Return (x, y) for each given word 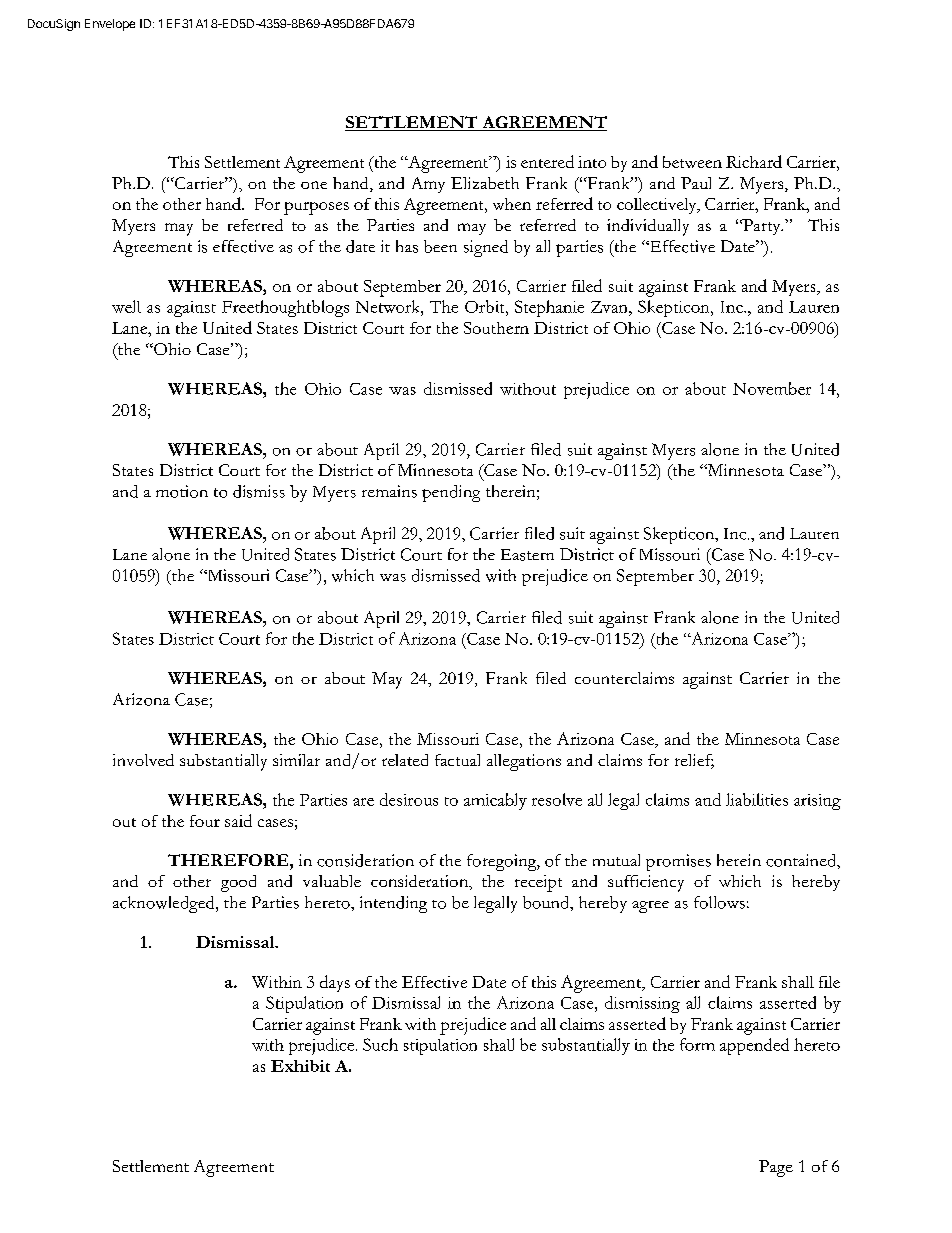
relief (694, 761)
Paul (696, 183)
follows (719, 902)
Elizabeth (485, 183)
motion (182, 491)
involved (143, 760)
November (772, 388)
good (238, 883)
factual (457, 760)
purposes (316, 208)
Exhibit (300, 1066)
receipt (538, 883)
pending (451, 493)
